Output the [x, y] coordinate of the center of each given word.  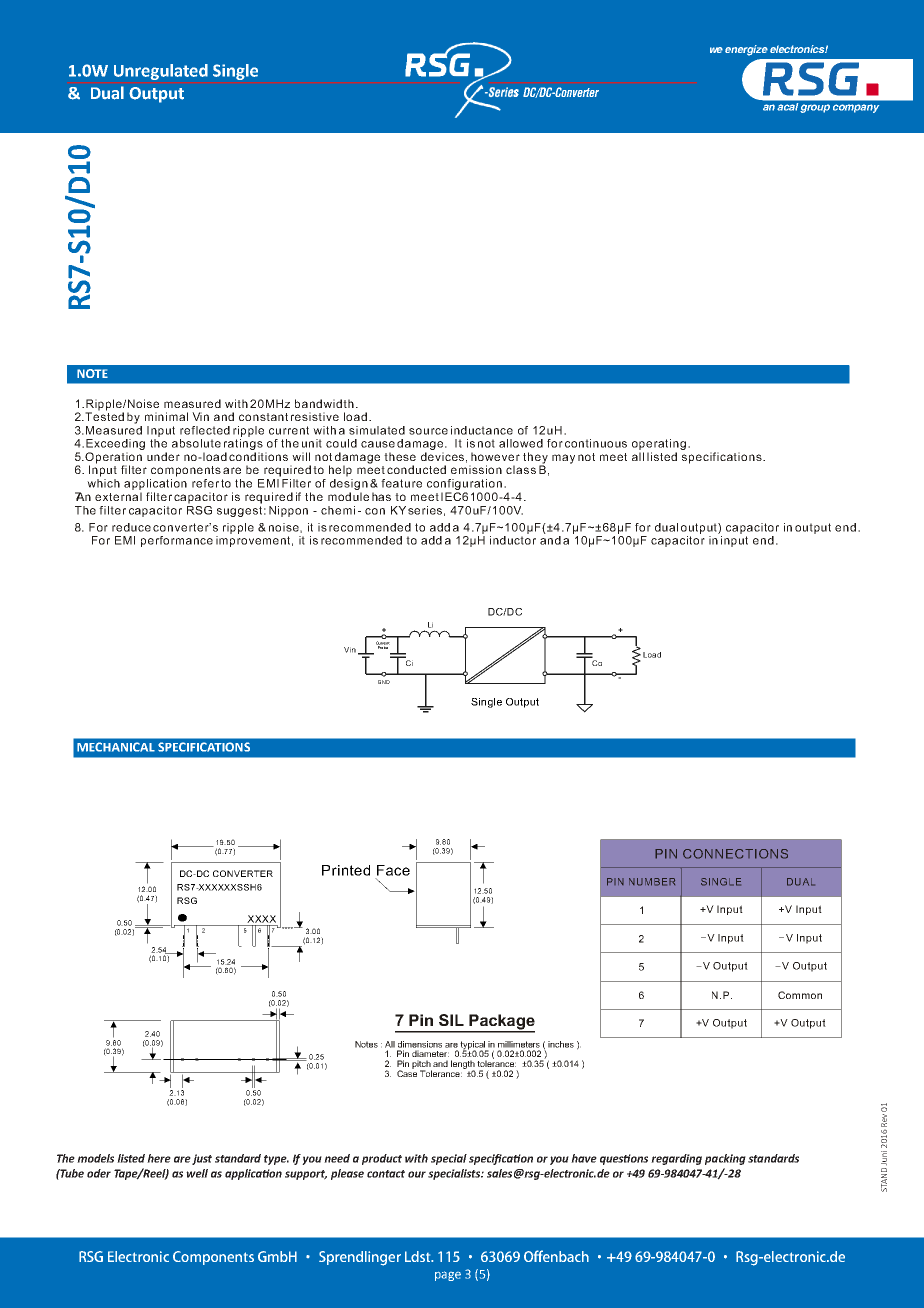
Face [393, 870]
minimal [166, 416]
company [856, 108]
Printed [346, 870]
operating [659, 446]
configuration [464, 484]
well [197, 1173]
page [448, 1276]
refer [205, 483]
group [815, 108]
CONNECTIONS [735, 854]
